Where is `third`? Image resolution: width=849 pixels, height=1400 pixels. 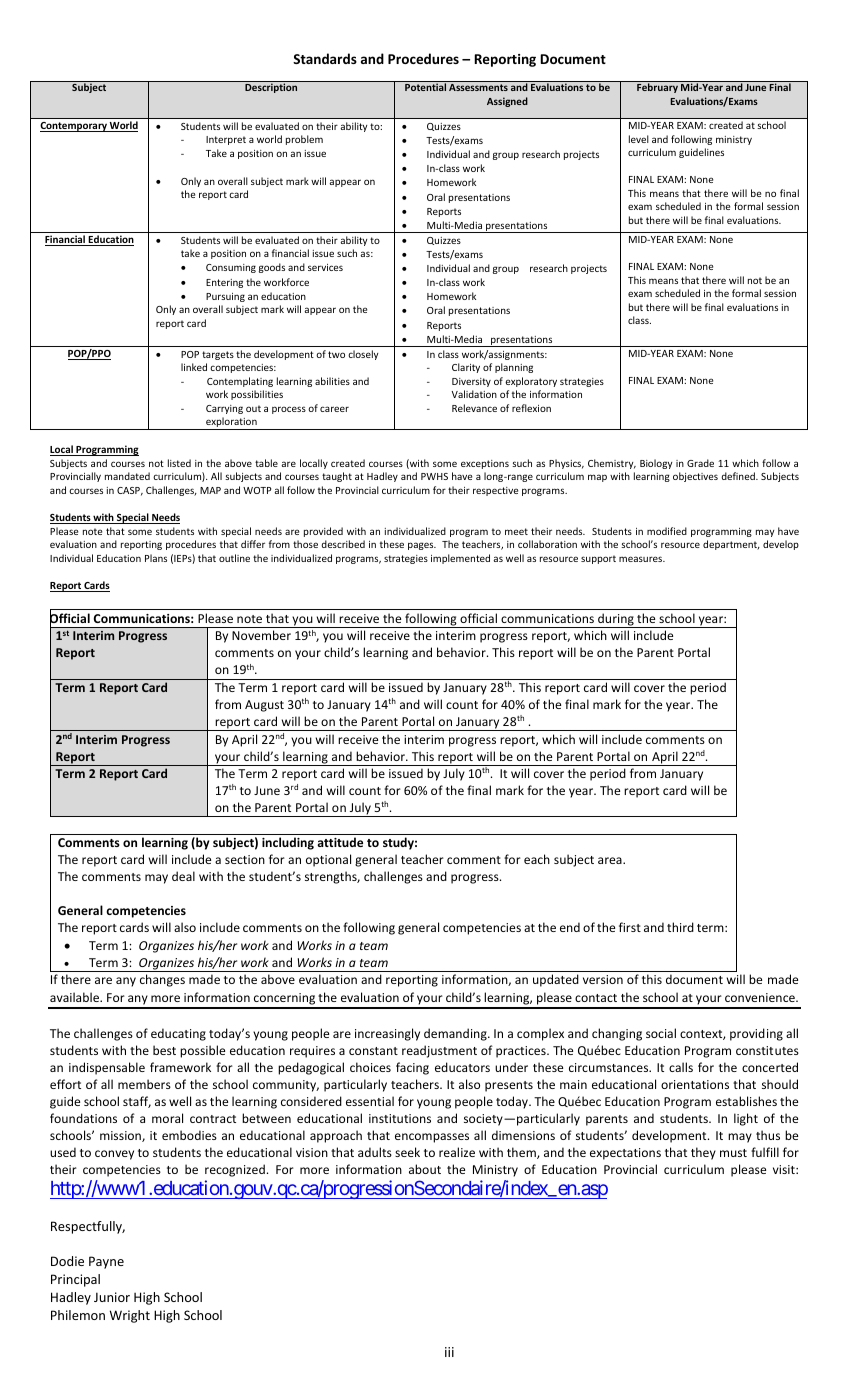 third is located at coordinates (680, 927).
